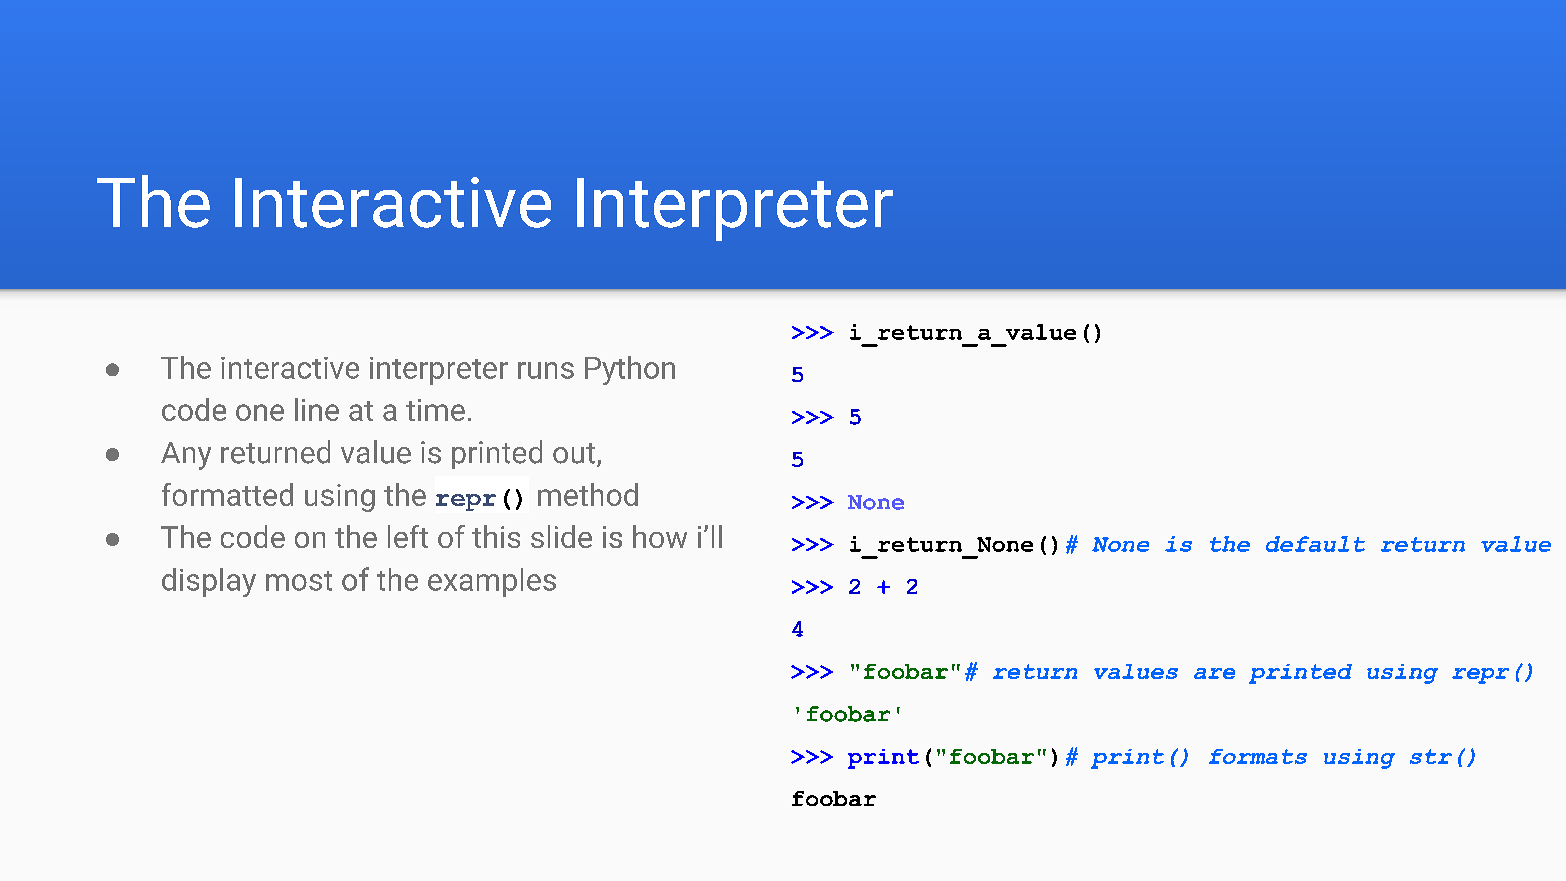 This image has width=1566, height=881. I want to click on most, so click(299, 581).
